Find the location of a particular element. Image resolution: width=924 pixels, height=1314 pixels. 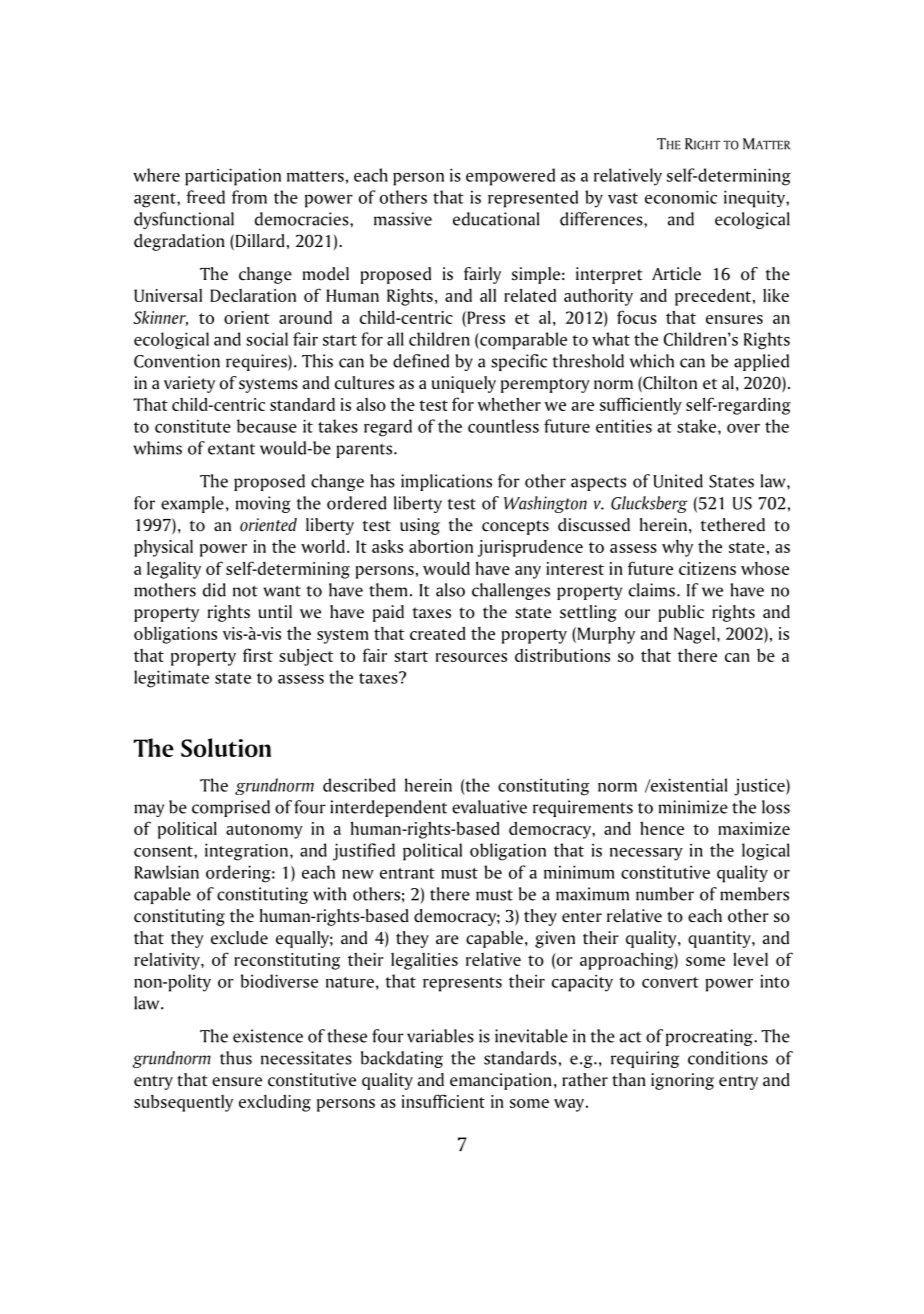

thus is located at coordinates (236, 1058).
